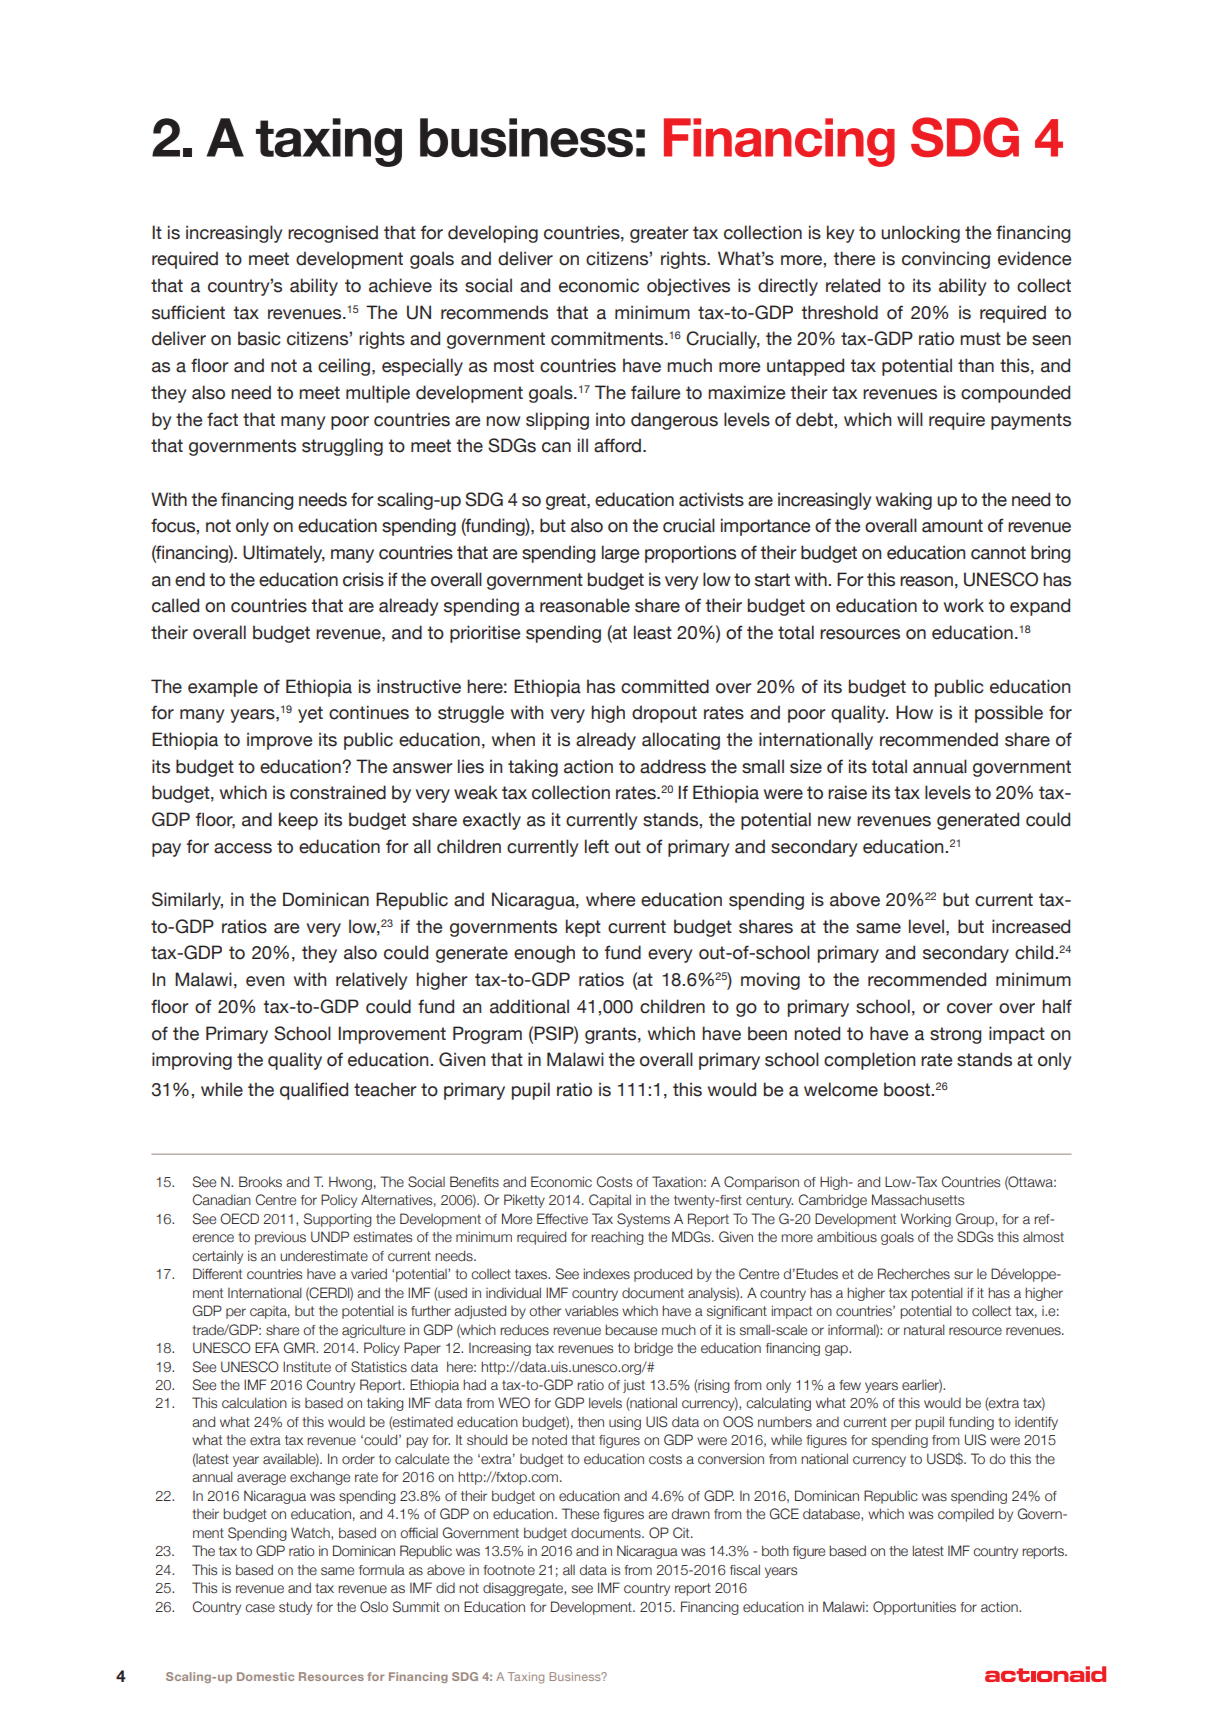 Image resolution: width=1223 pixels, height=1729 pixels. What do you see at coordinates (946, 260) in the screenshot?
I see `convincing` at bounding box center [946, 260].
